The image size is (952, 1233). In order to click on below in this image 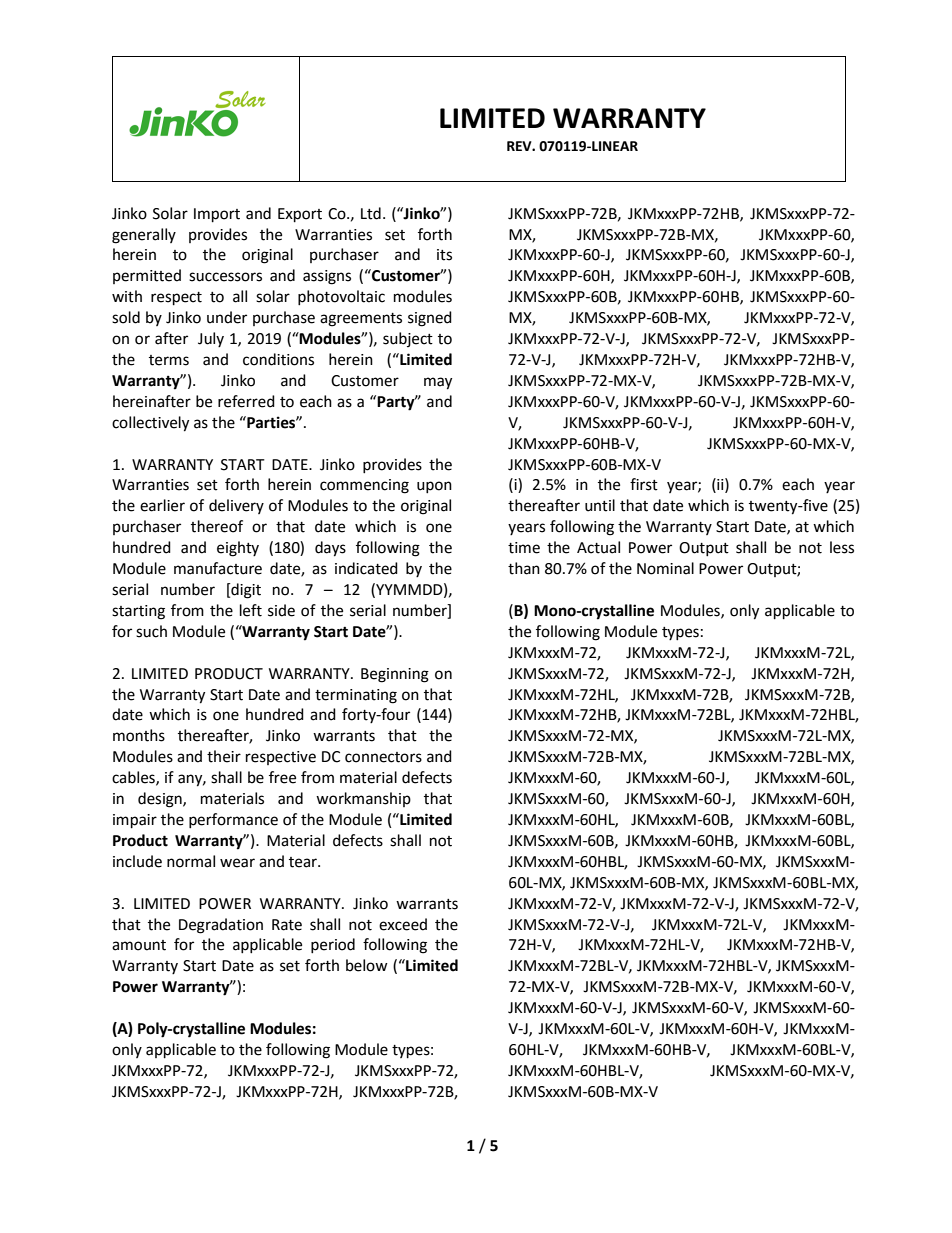, I will do `click(367, 965)`.
